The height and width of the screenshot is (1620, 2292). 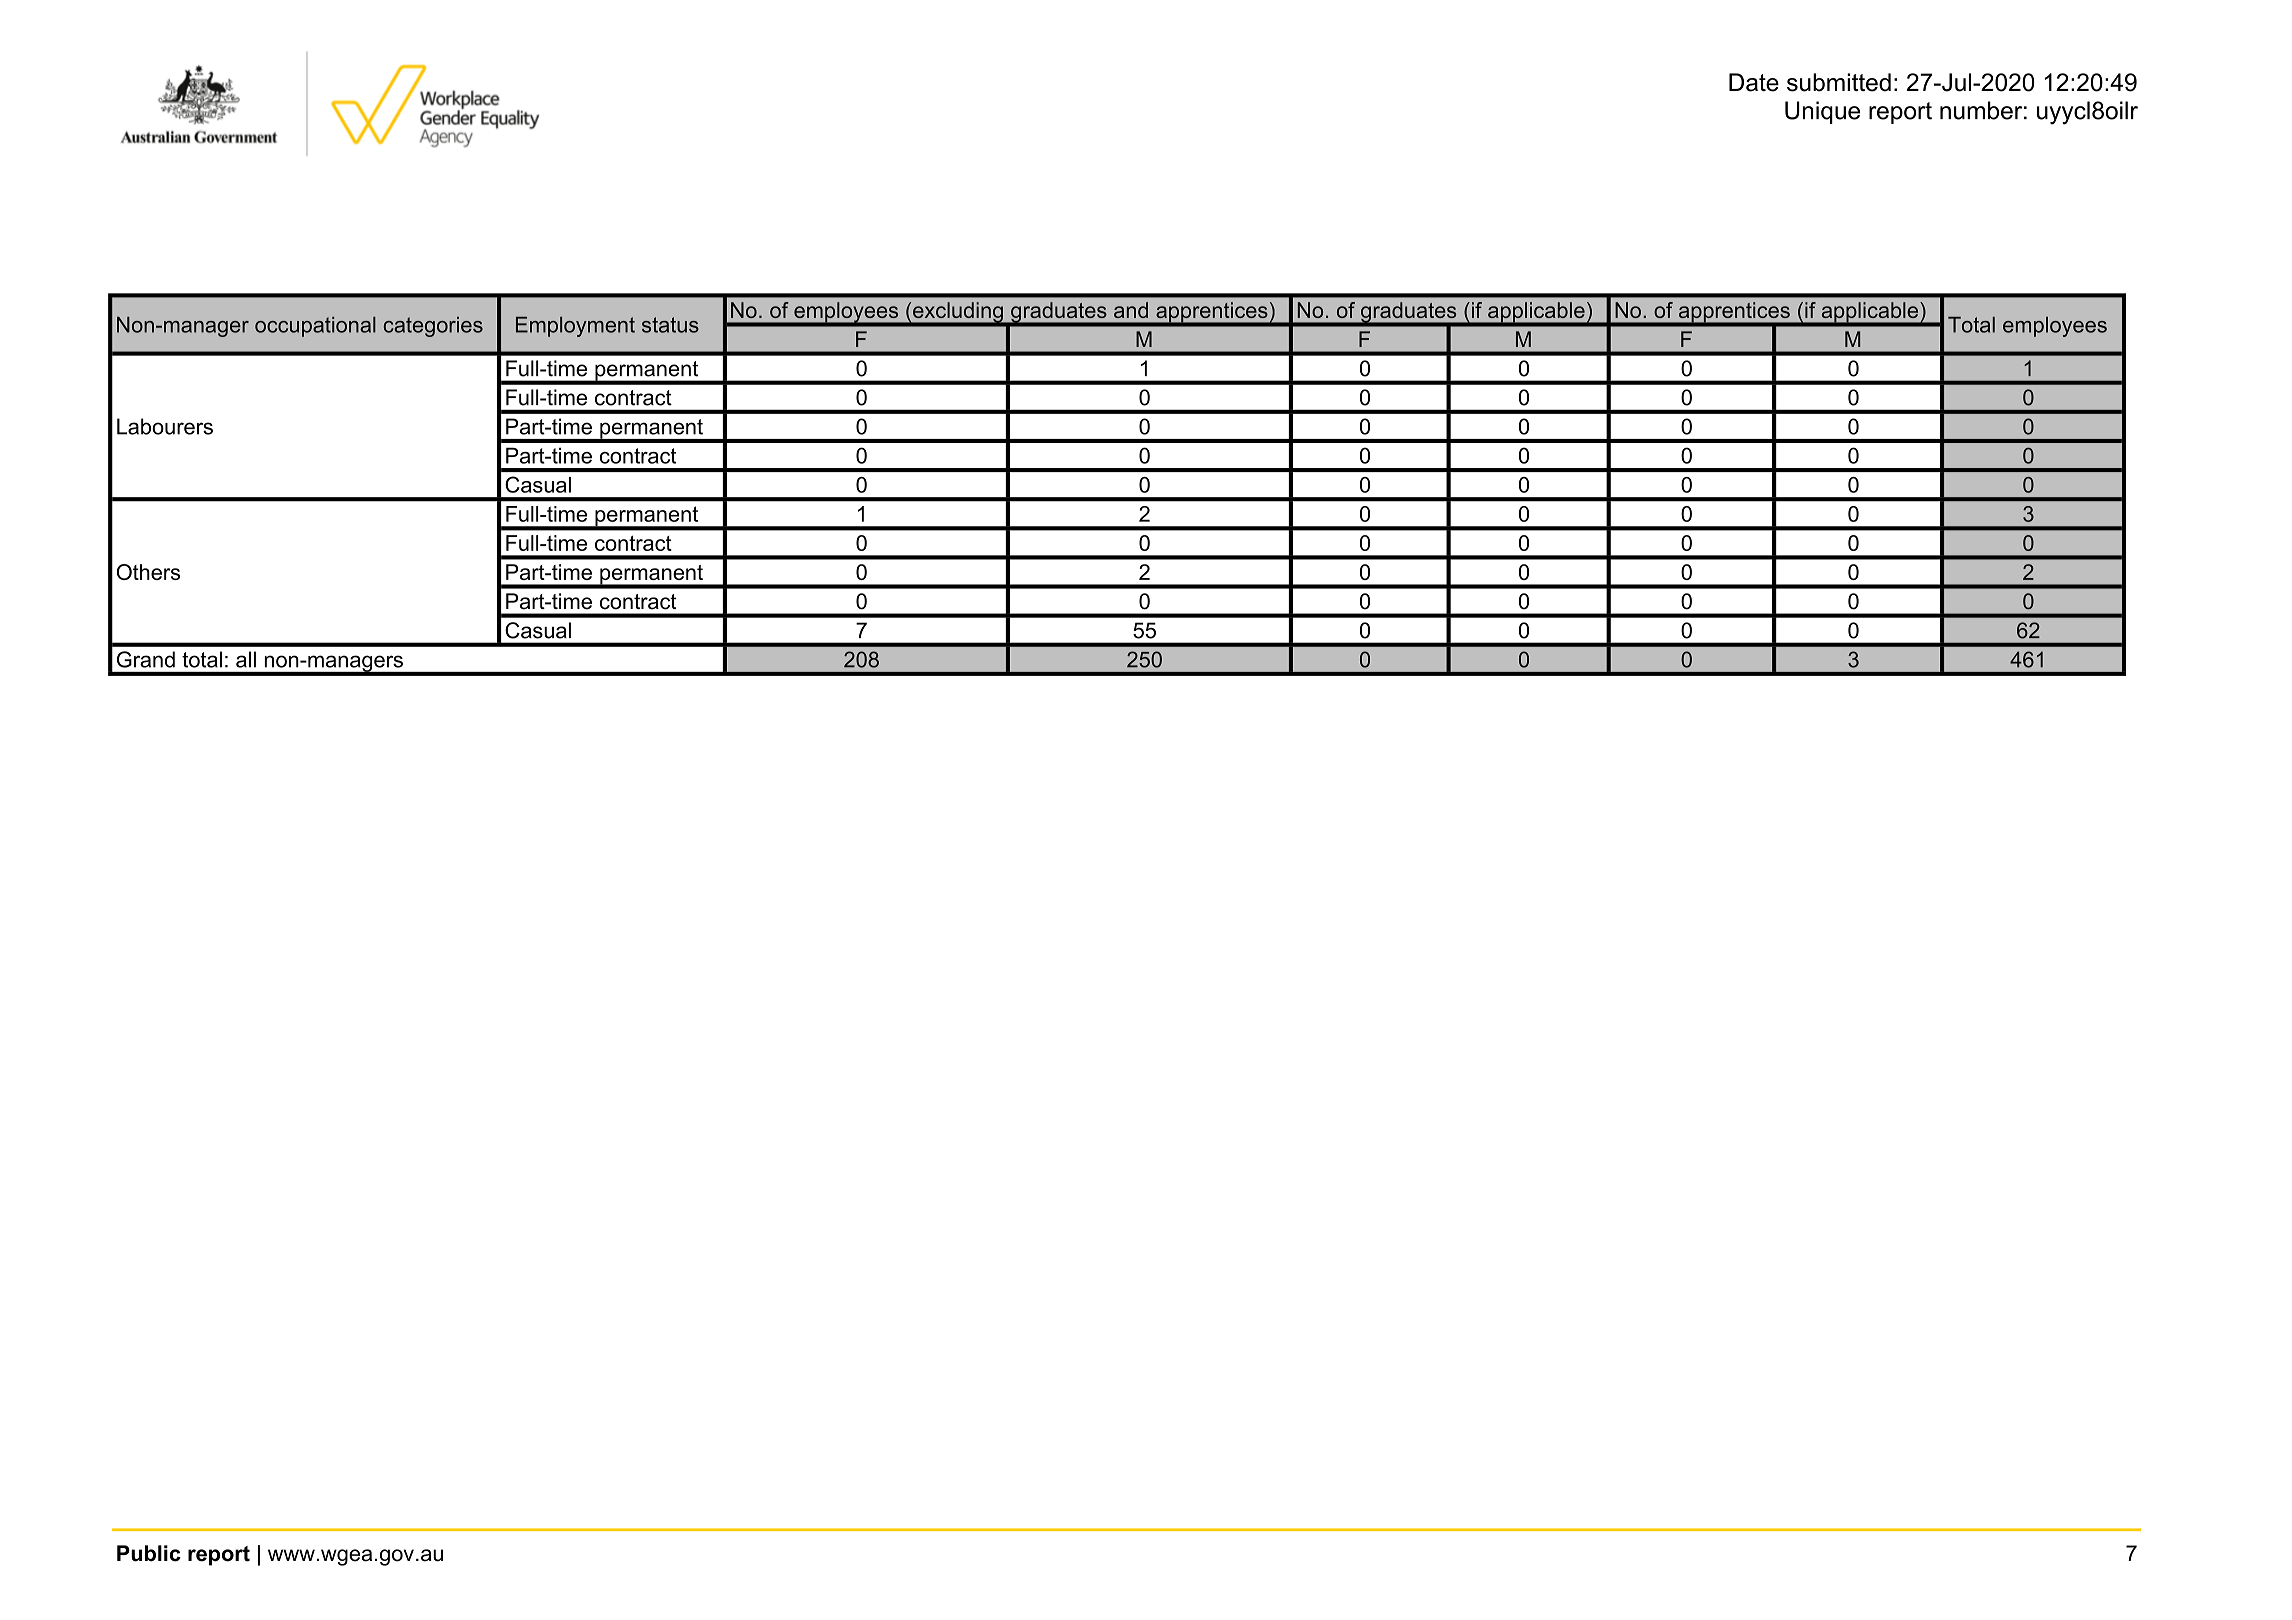 I want to click on Date, so click(x=1754, y=82).
